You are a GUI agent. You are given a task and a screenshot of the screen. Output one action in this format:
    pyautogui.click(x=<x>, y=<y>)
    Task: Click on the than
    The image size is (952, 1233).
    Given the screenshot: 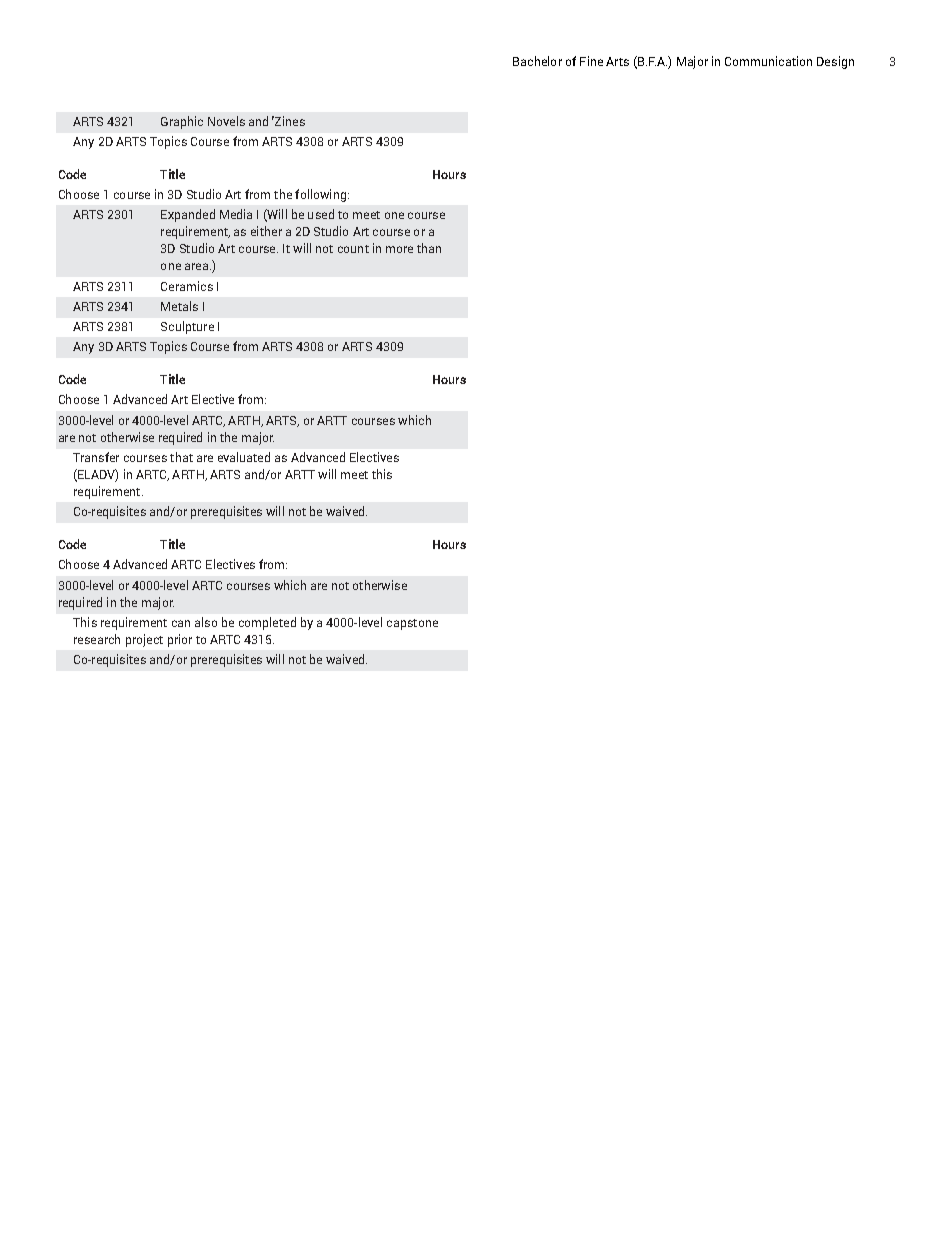 What is the action you would take?
    pyautogui.click(x=429, y=248)
